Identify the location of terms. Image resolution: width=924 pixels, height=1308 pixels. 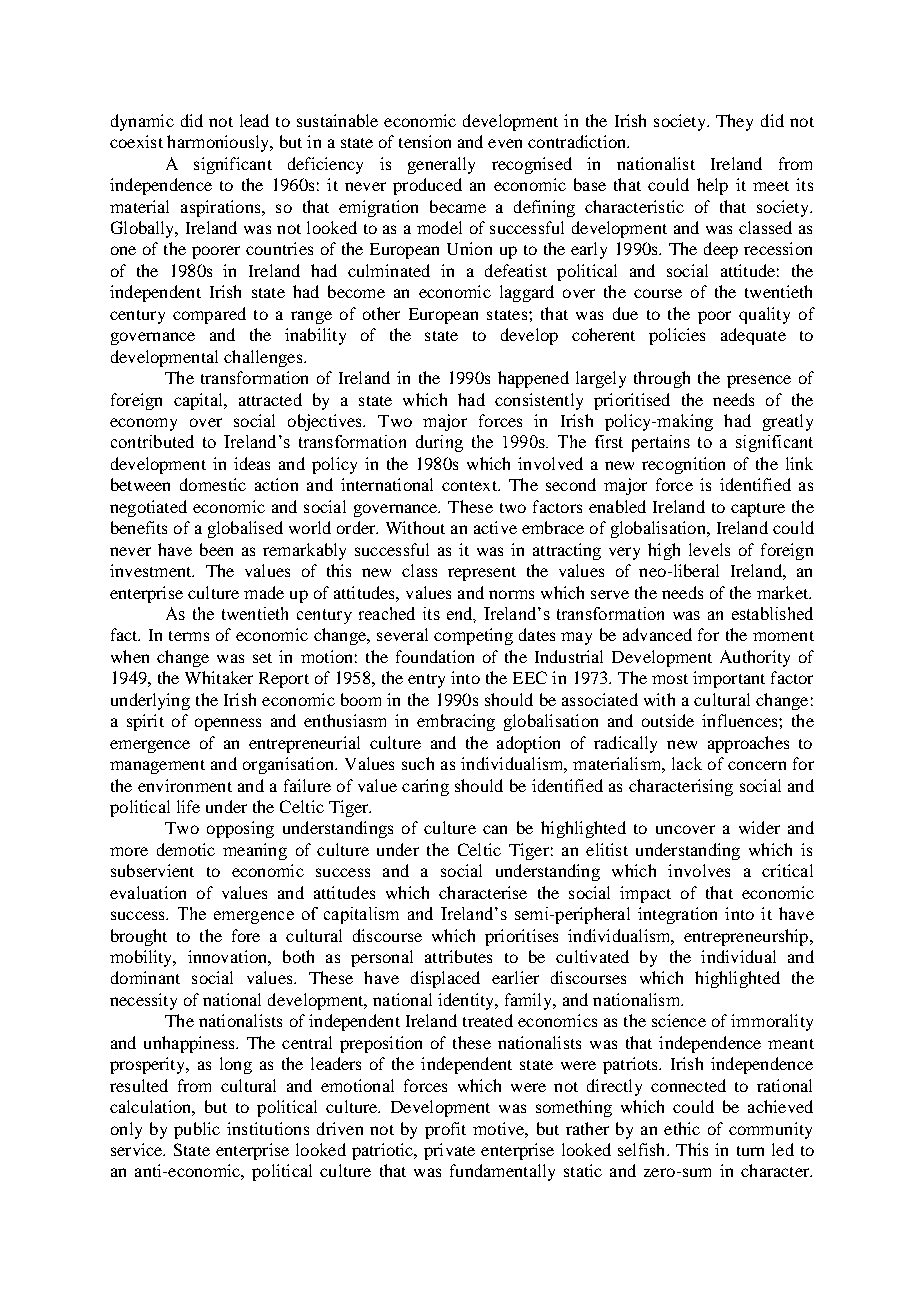
(189, 636).
